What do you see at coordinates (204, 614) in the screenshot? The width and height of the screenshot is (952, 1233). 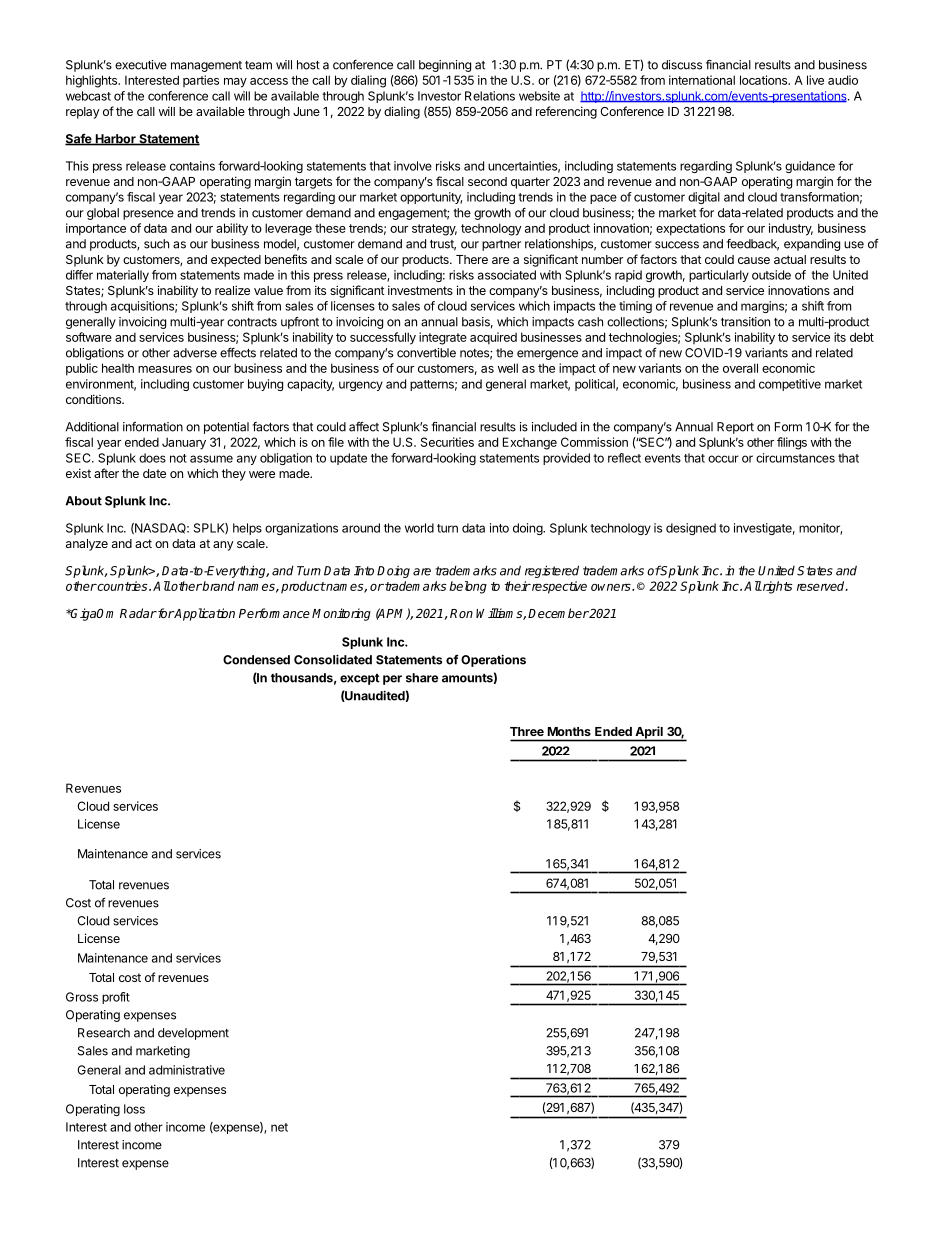 I see `Application` at bounding box center [204, 614].
